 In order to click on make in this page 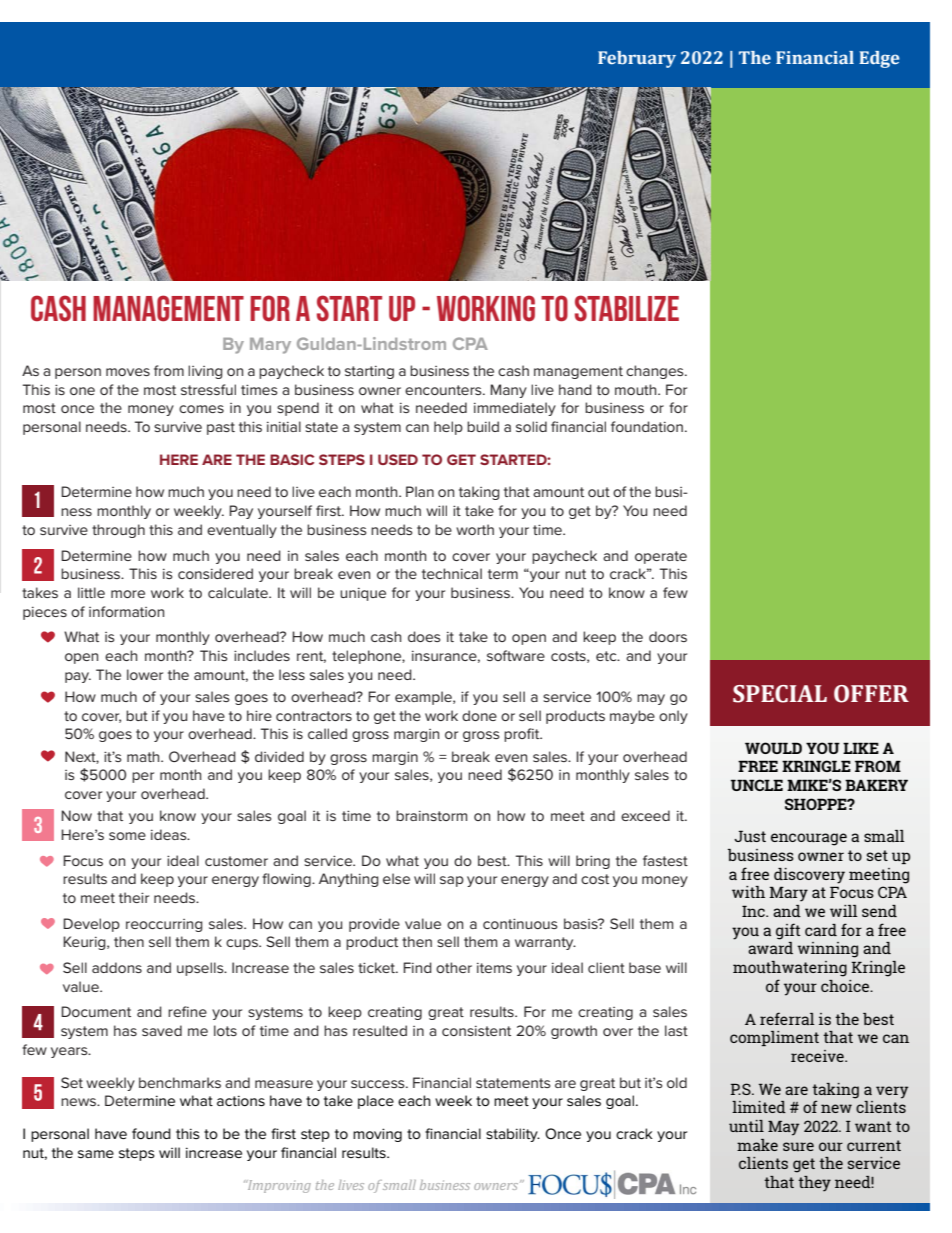, I will do `click(757, 1145)`.
